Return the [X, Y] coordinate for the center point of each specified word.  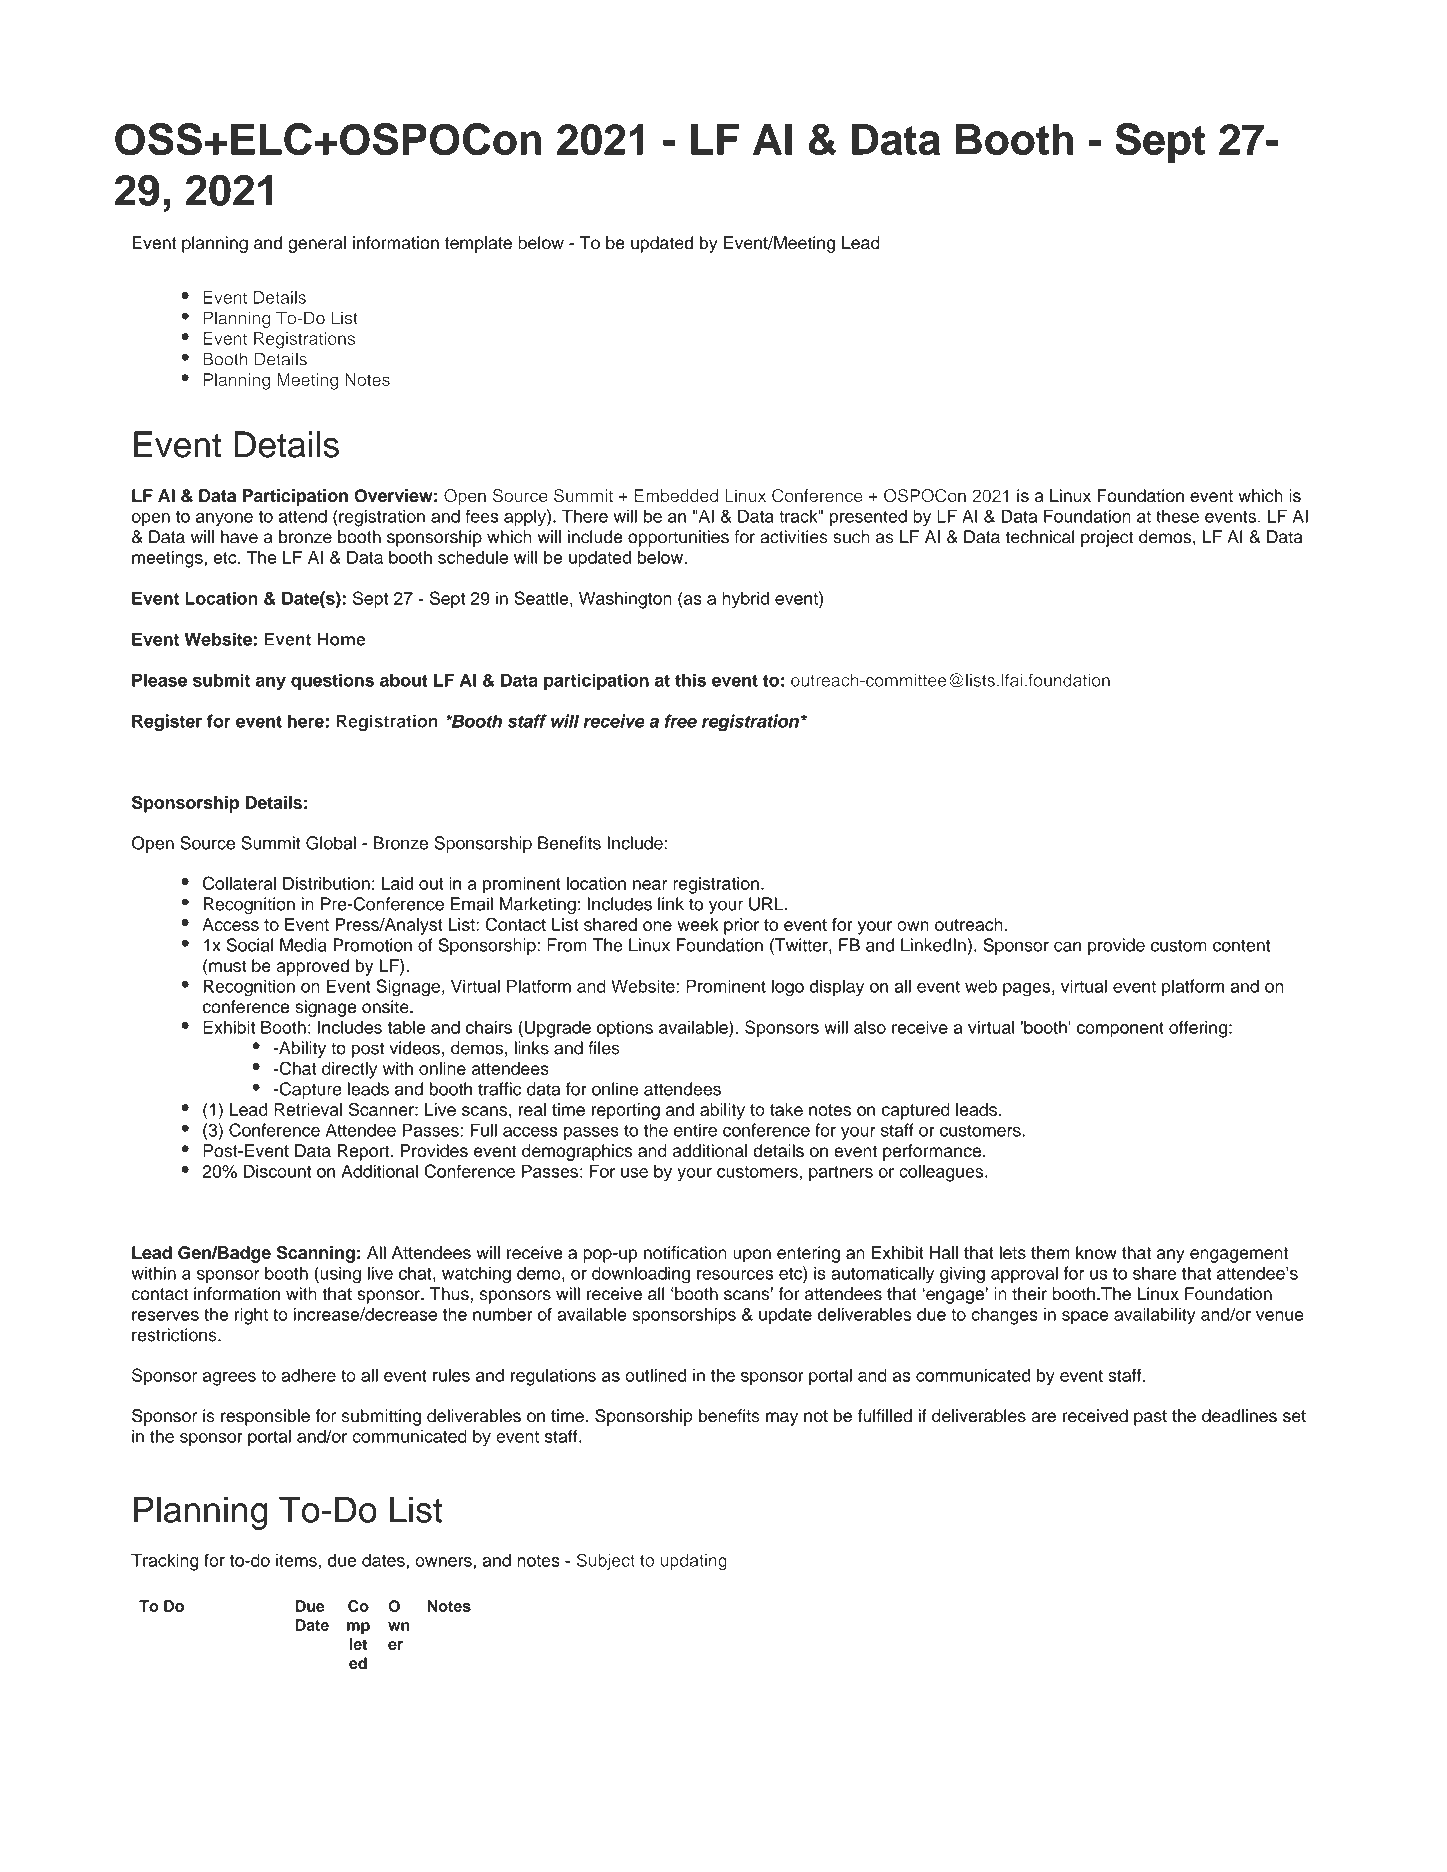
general [317, 244]
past [1150, 1418]
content [1241, 945]
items [296, 1560]
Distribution [326, 883]
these [1177, 516]
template [478, 244]
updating [694, 1562]
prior [741, 926]
